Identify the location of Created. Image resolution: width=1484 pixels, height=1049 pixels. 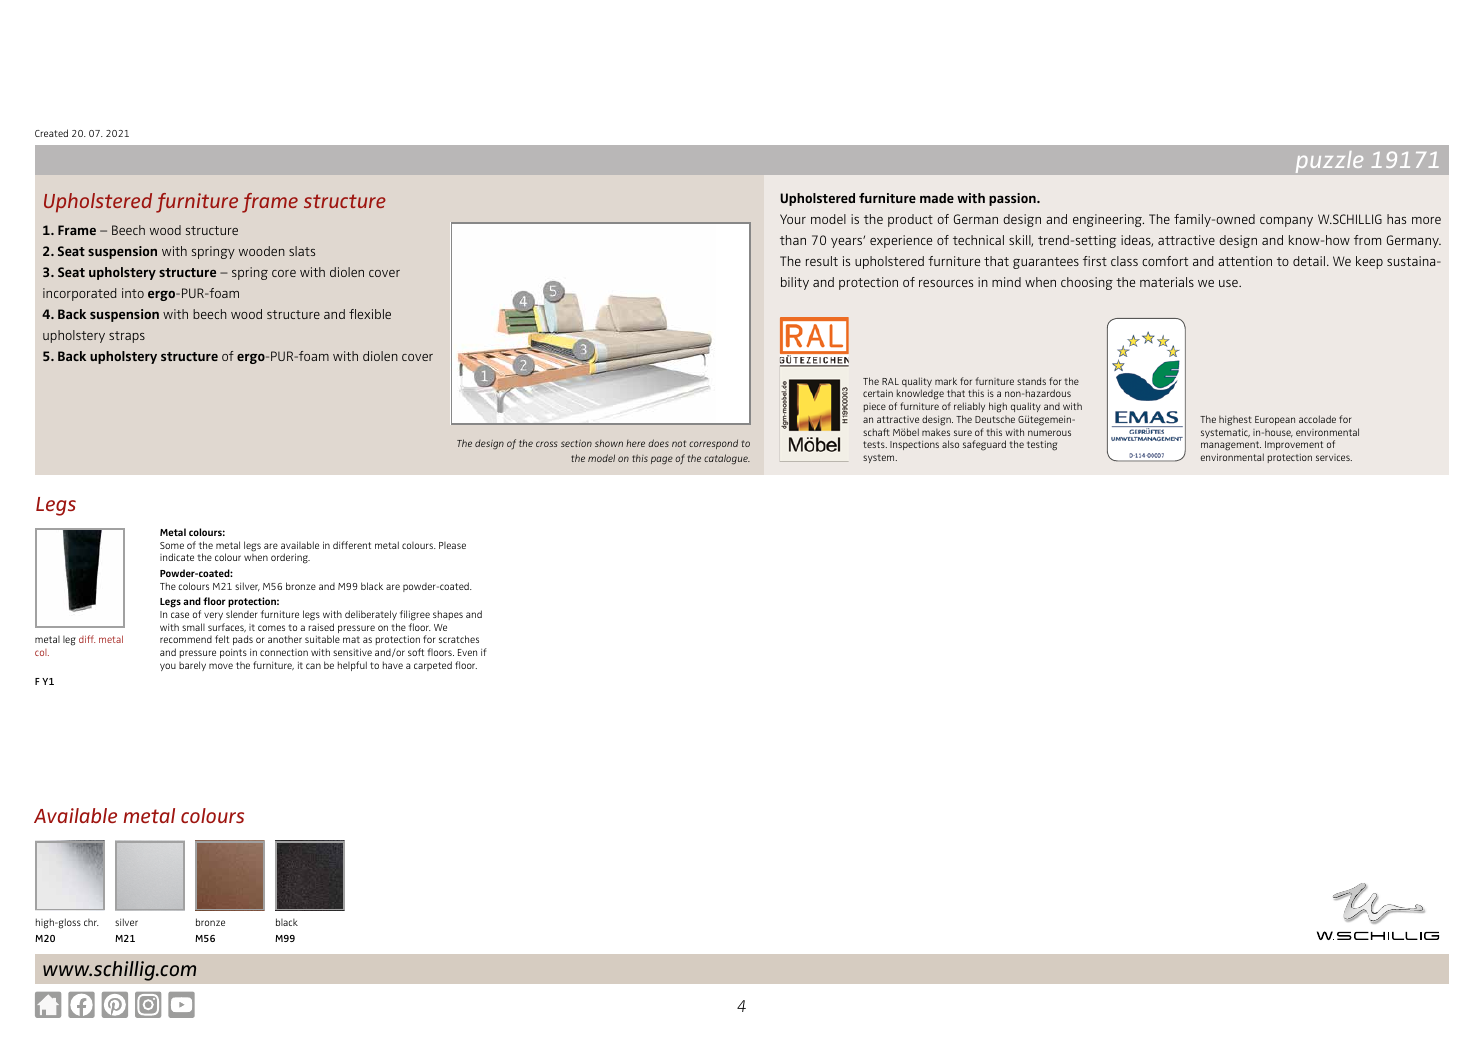
(51, 133).
